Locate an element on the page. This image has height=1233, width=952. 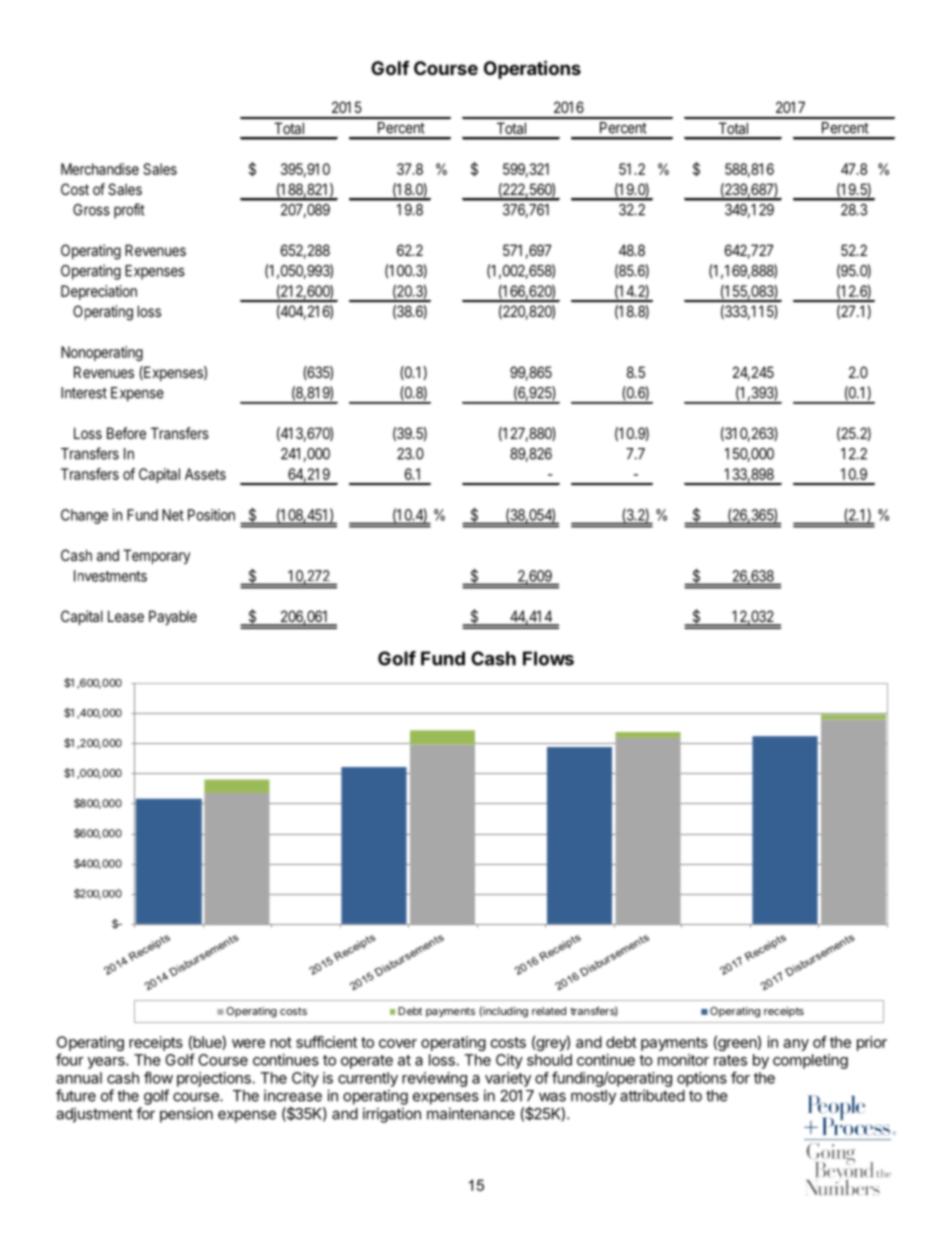
profit is located at coordinates (129, 211).
